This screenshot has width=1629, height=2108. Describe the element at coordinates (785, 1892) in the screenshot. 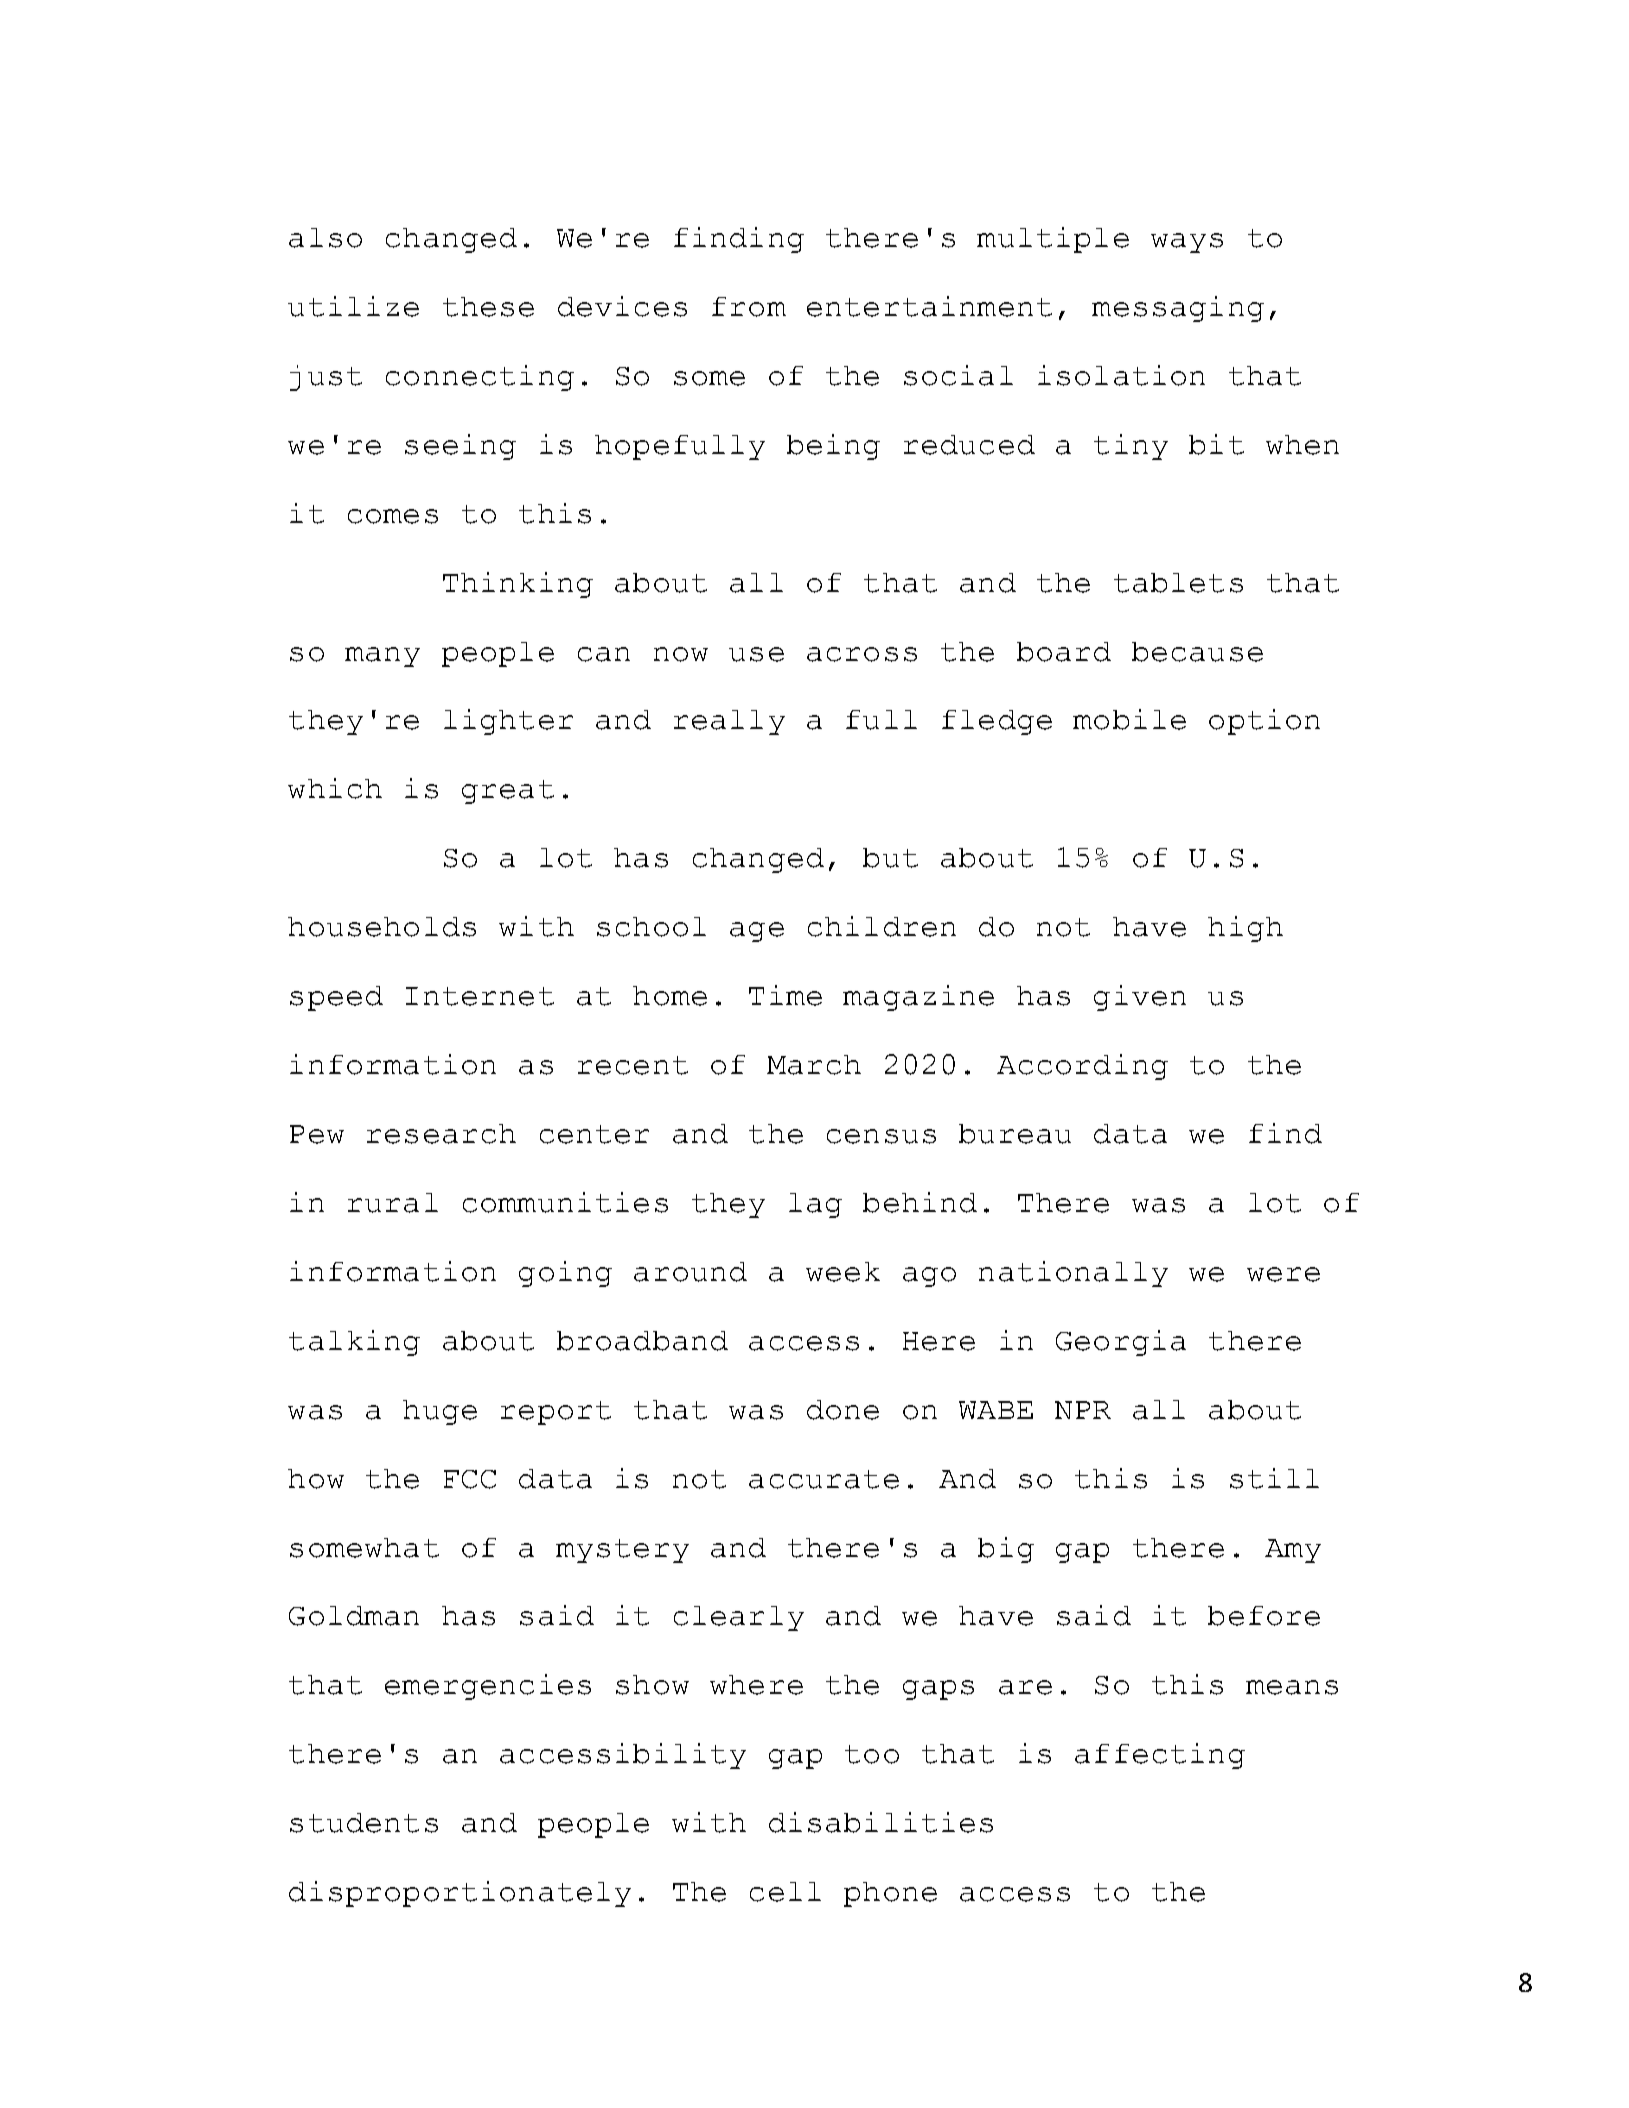

I see `cell` at that location.
